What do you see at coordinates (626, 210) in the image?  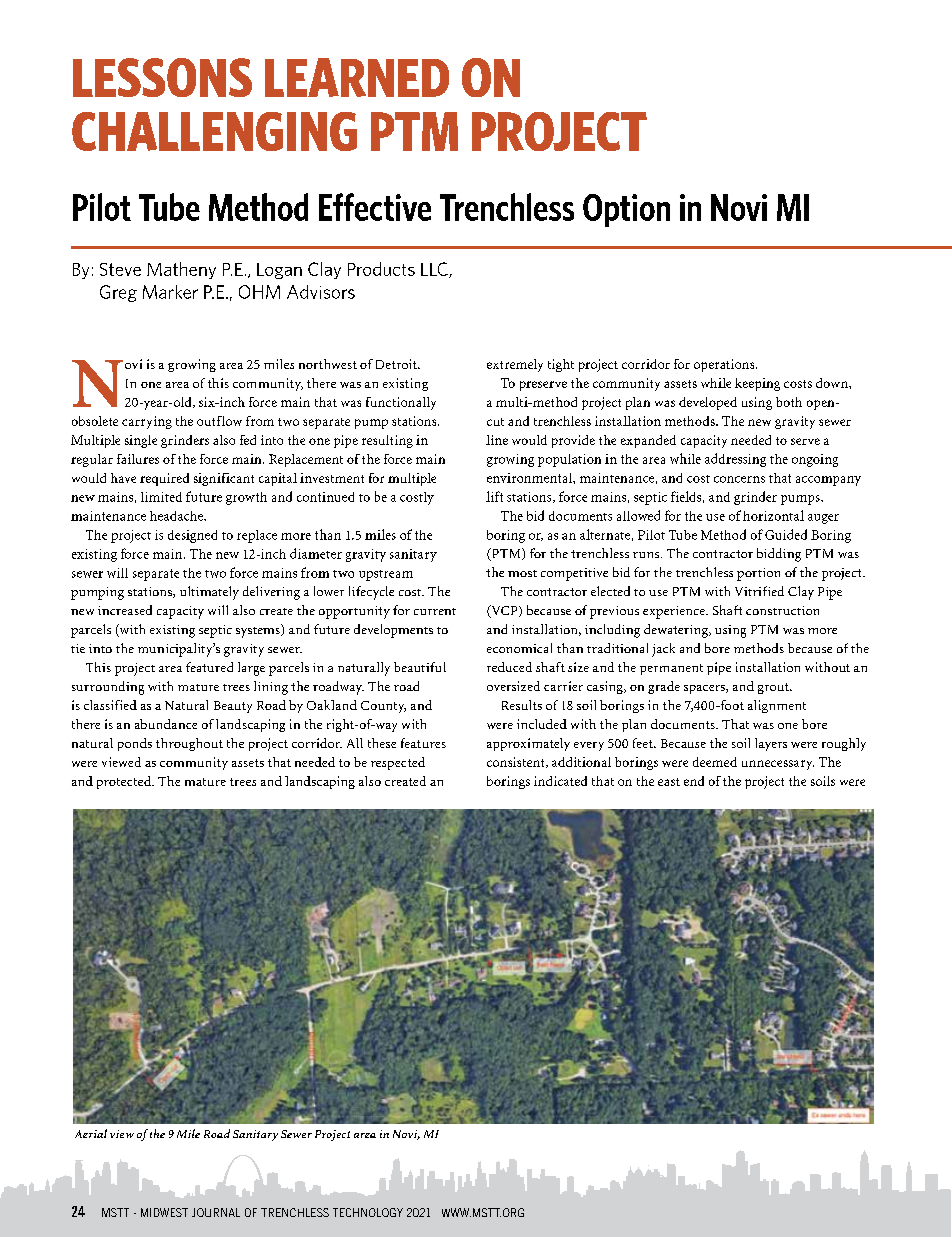 I see `Option` at bounding box center [626, 210].
